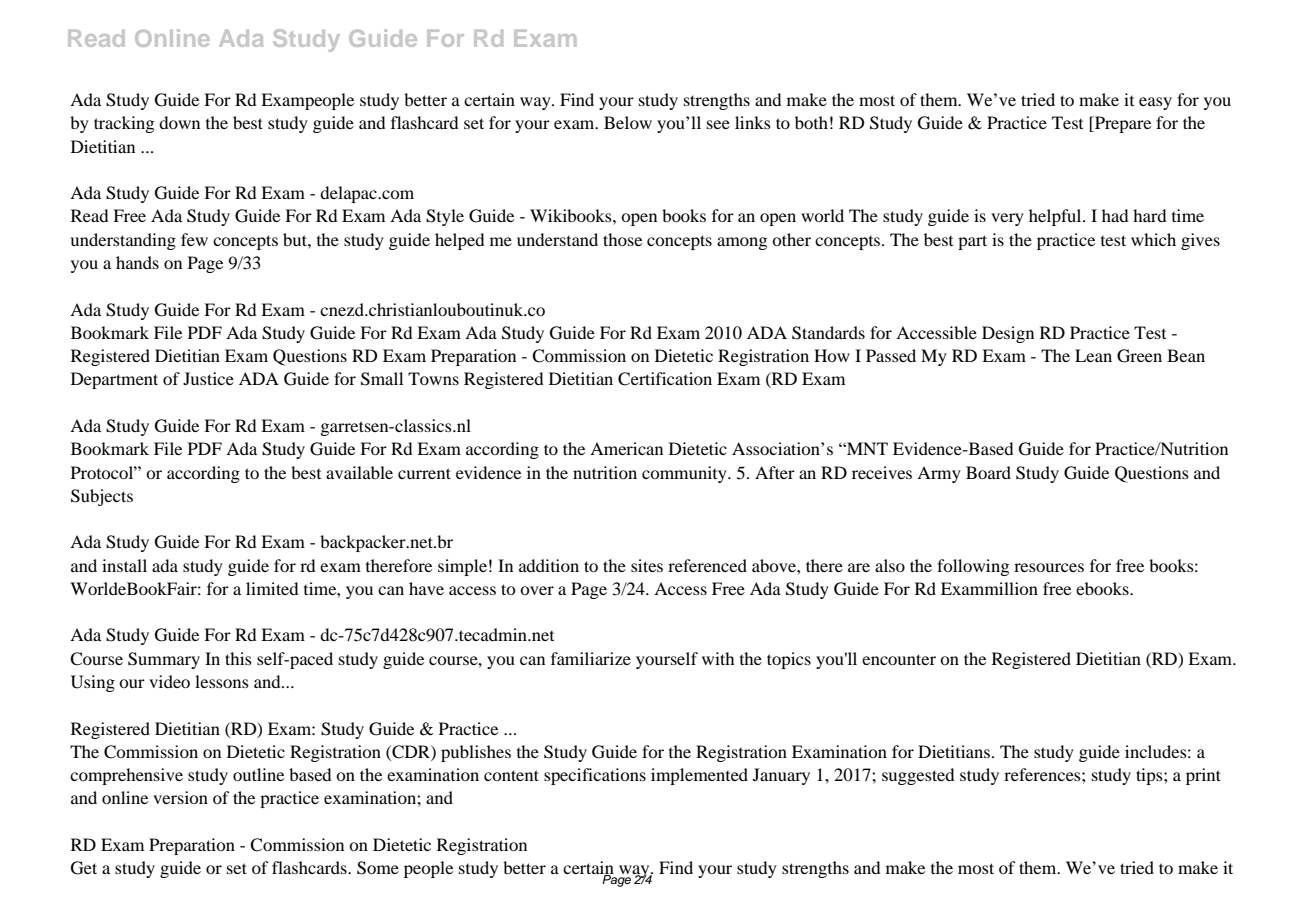 The width and height of the image is (1308, 924). What do you see at coordinates (595, 776) in the image?
I see `specifications` at bounding box center [595, 776].
